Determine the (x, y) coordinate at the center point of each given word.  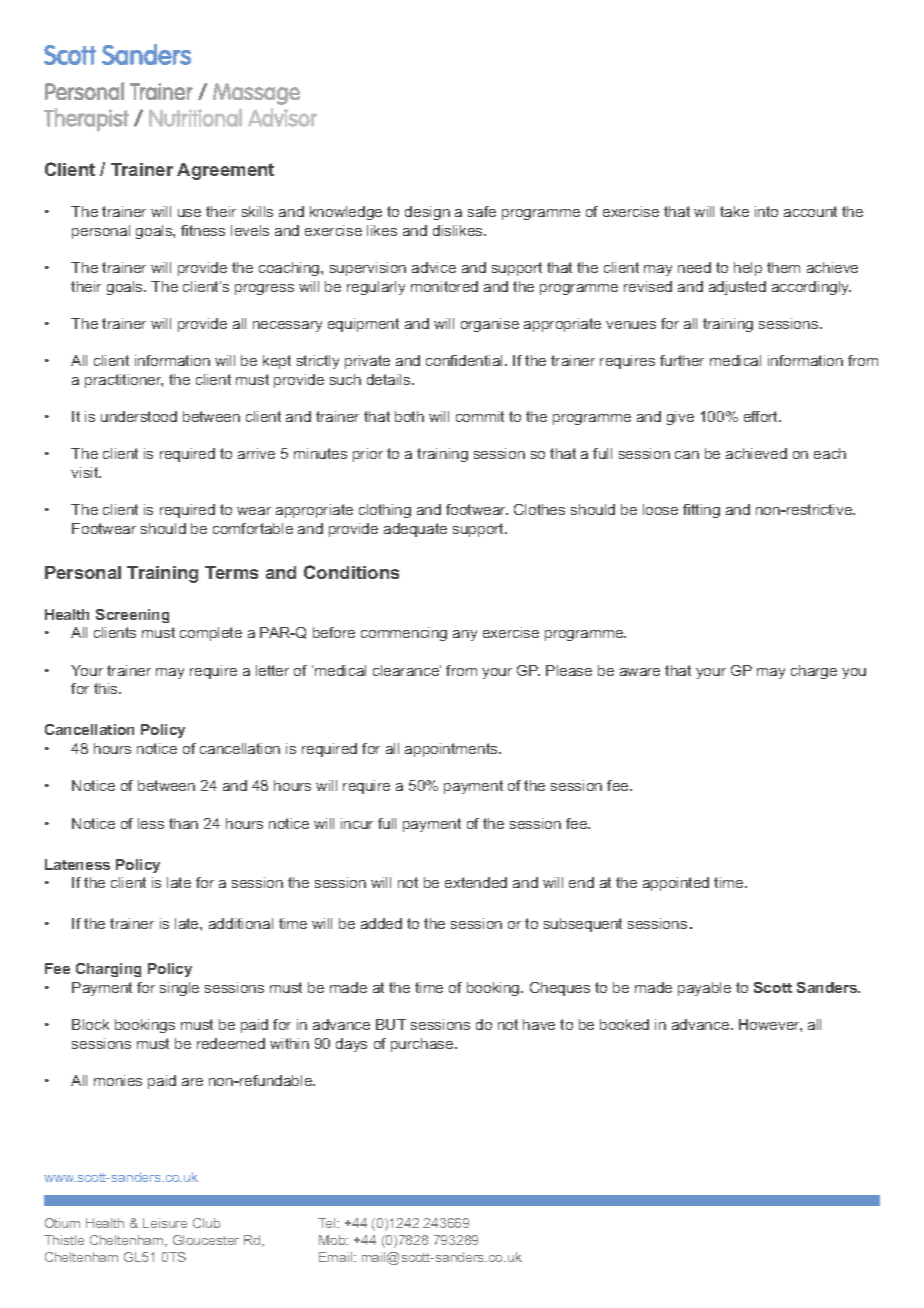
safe (482, 211)
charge (814, 672)
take (734, 211)
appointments (452, 750)
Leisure (165, 1223)
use (189, 213)
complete (211, 634)
